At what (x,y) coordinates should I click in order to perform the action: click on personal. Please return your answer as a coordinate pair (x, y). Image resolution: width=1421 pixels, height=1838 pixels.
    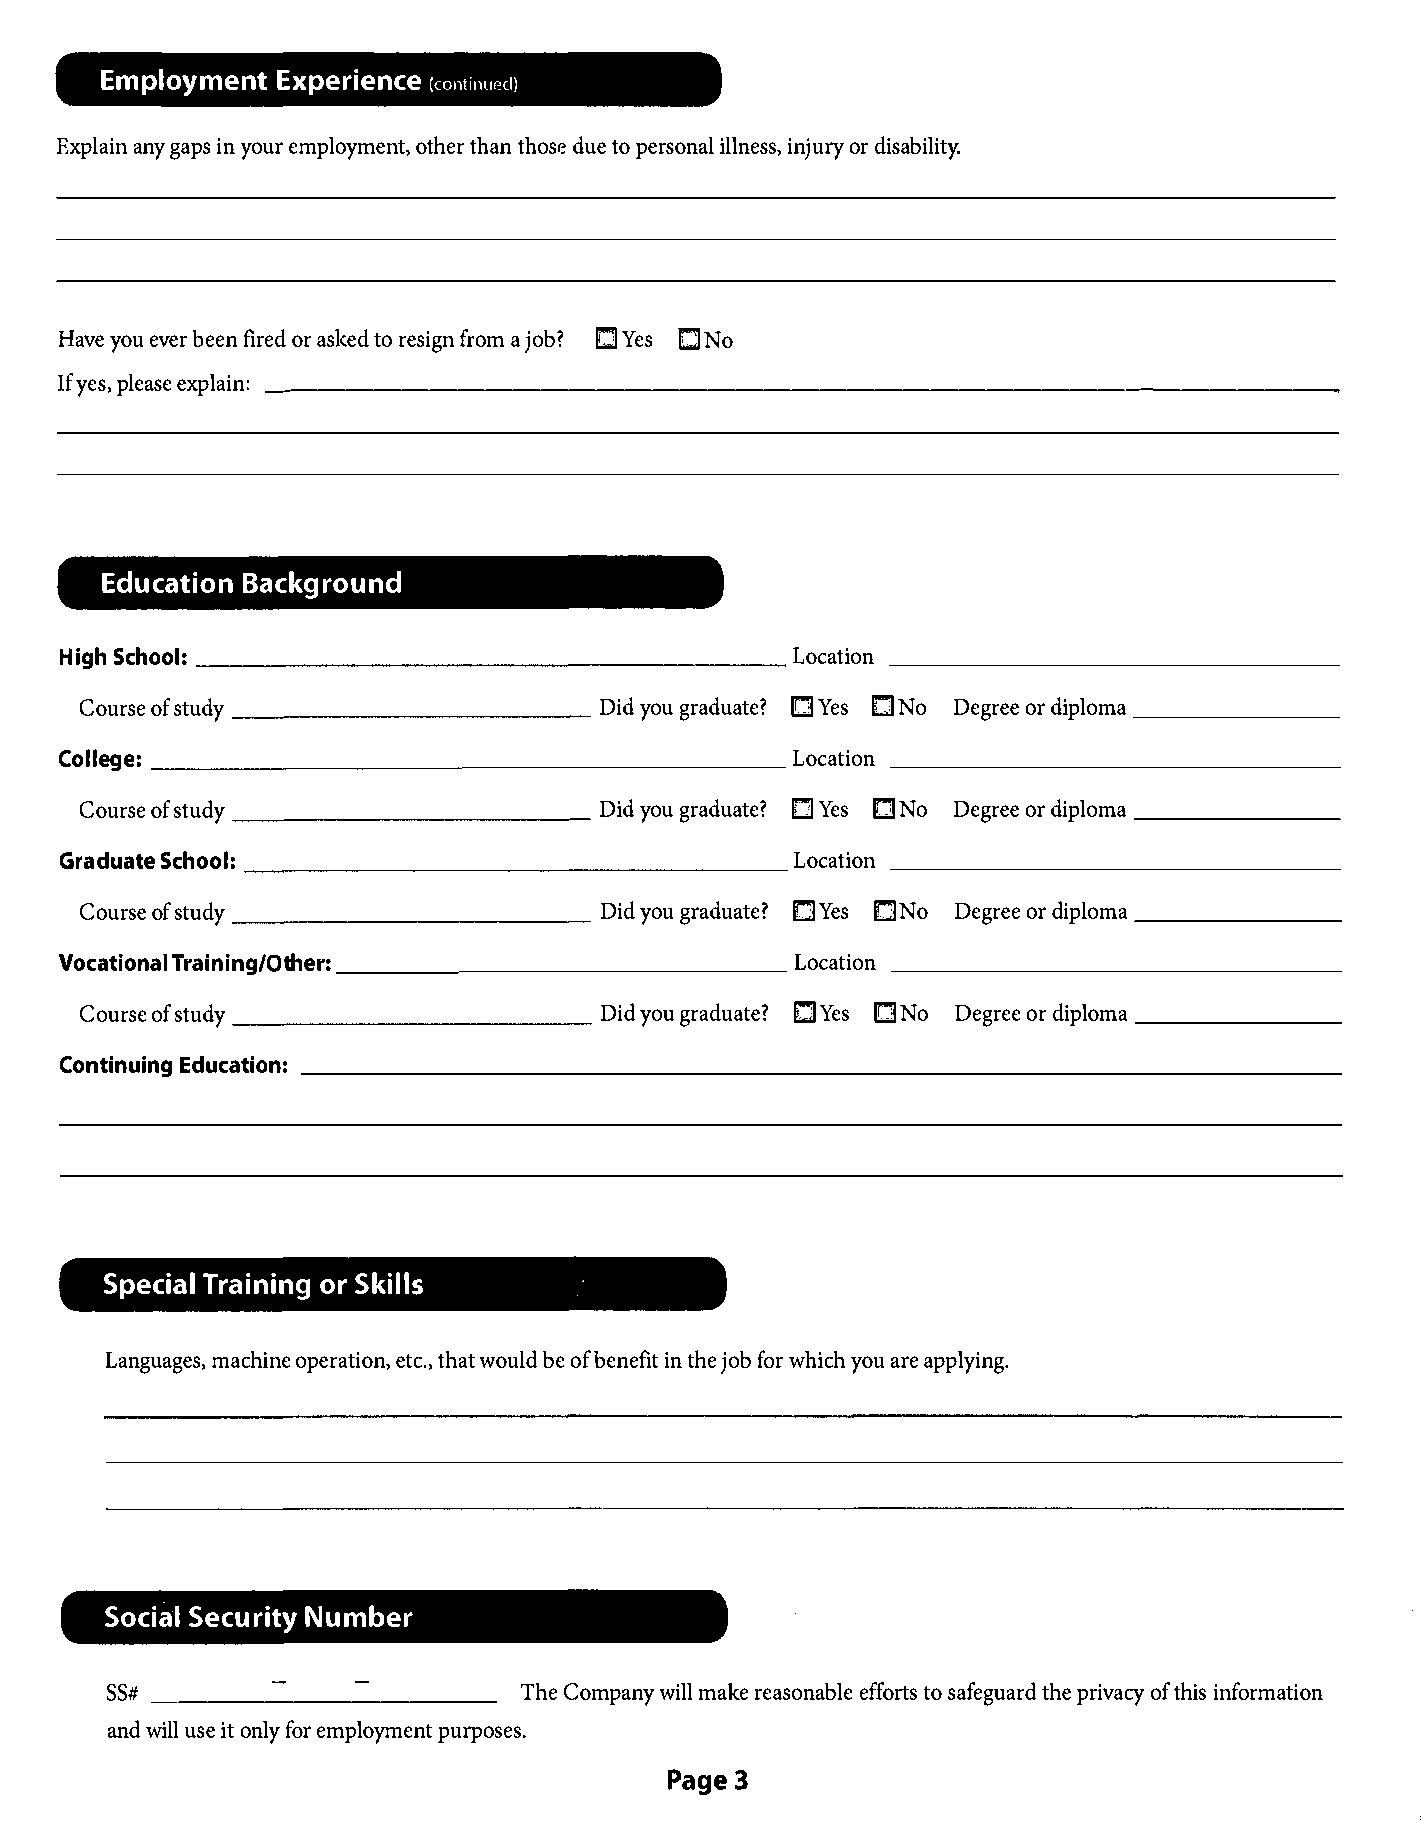
    Looking at the image, I should click on (675, 147).
